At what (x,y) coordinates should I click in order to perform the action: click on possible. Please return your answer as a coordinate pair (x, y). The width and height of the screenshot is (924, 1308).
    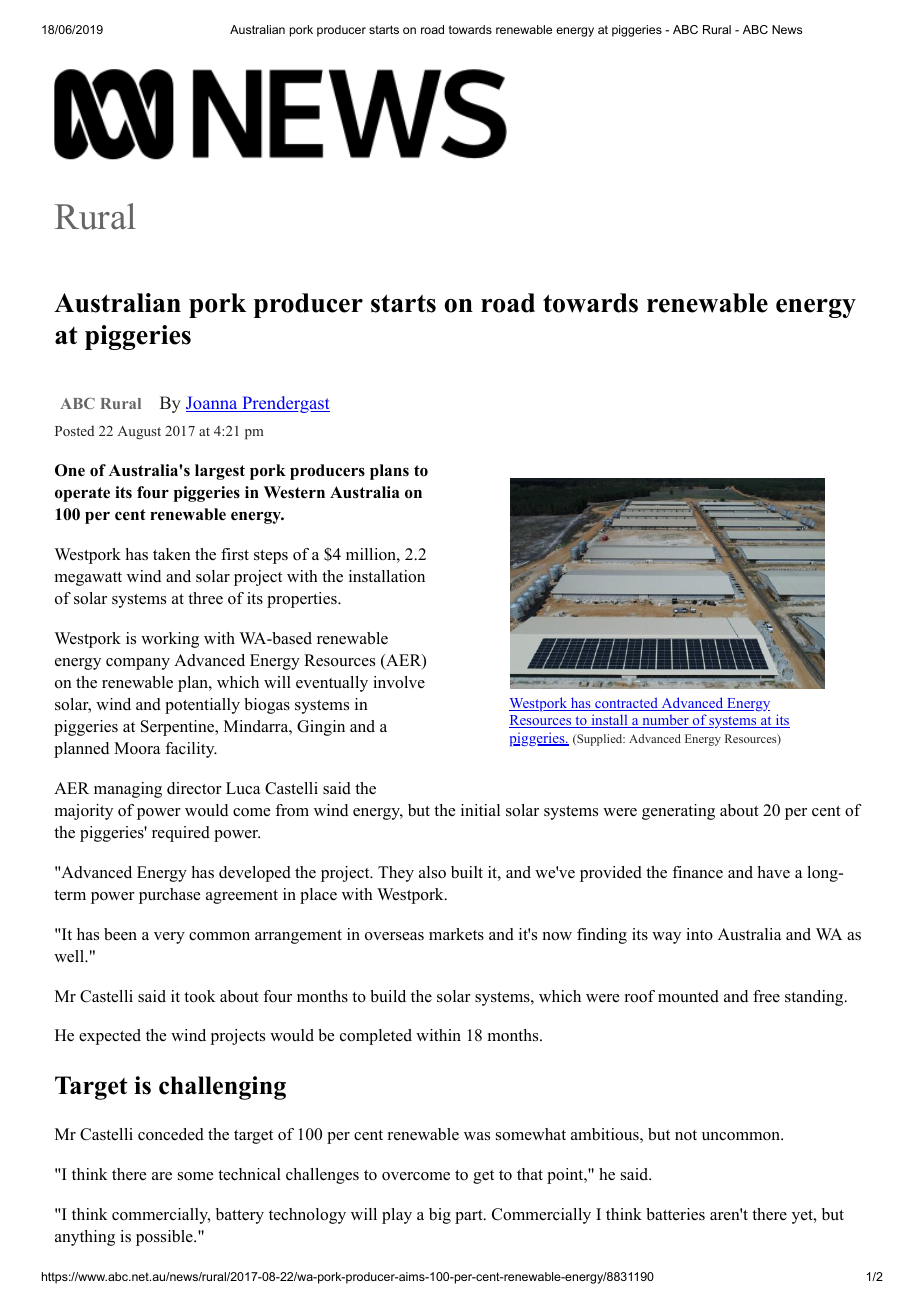
    Looking at the image, I should click on (165, 1238).
